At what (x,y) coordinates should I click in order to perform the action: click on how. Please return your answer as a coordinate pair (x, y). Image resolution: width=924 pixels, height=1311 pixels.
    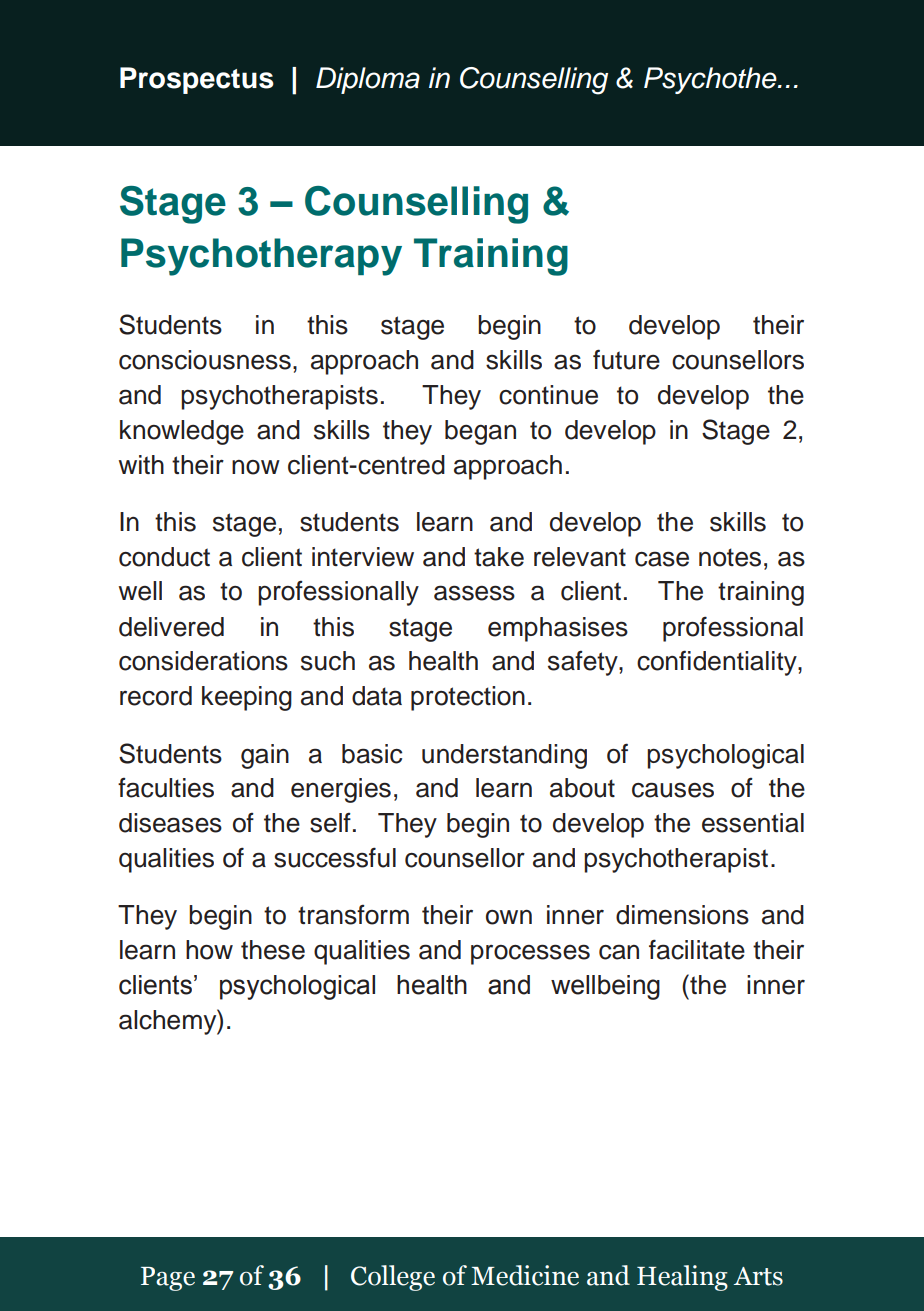
    Looking at the image, I should click on (209, 950).
